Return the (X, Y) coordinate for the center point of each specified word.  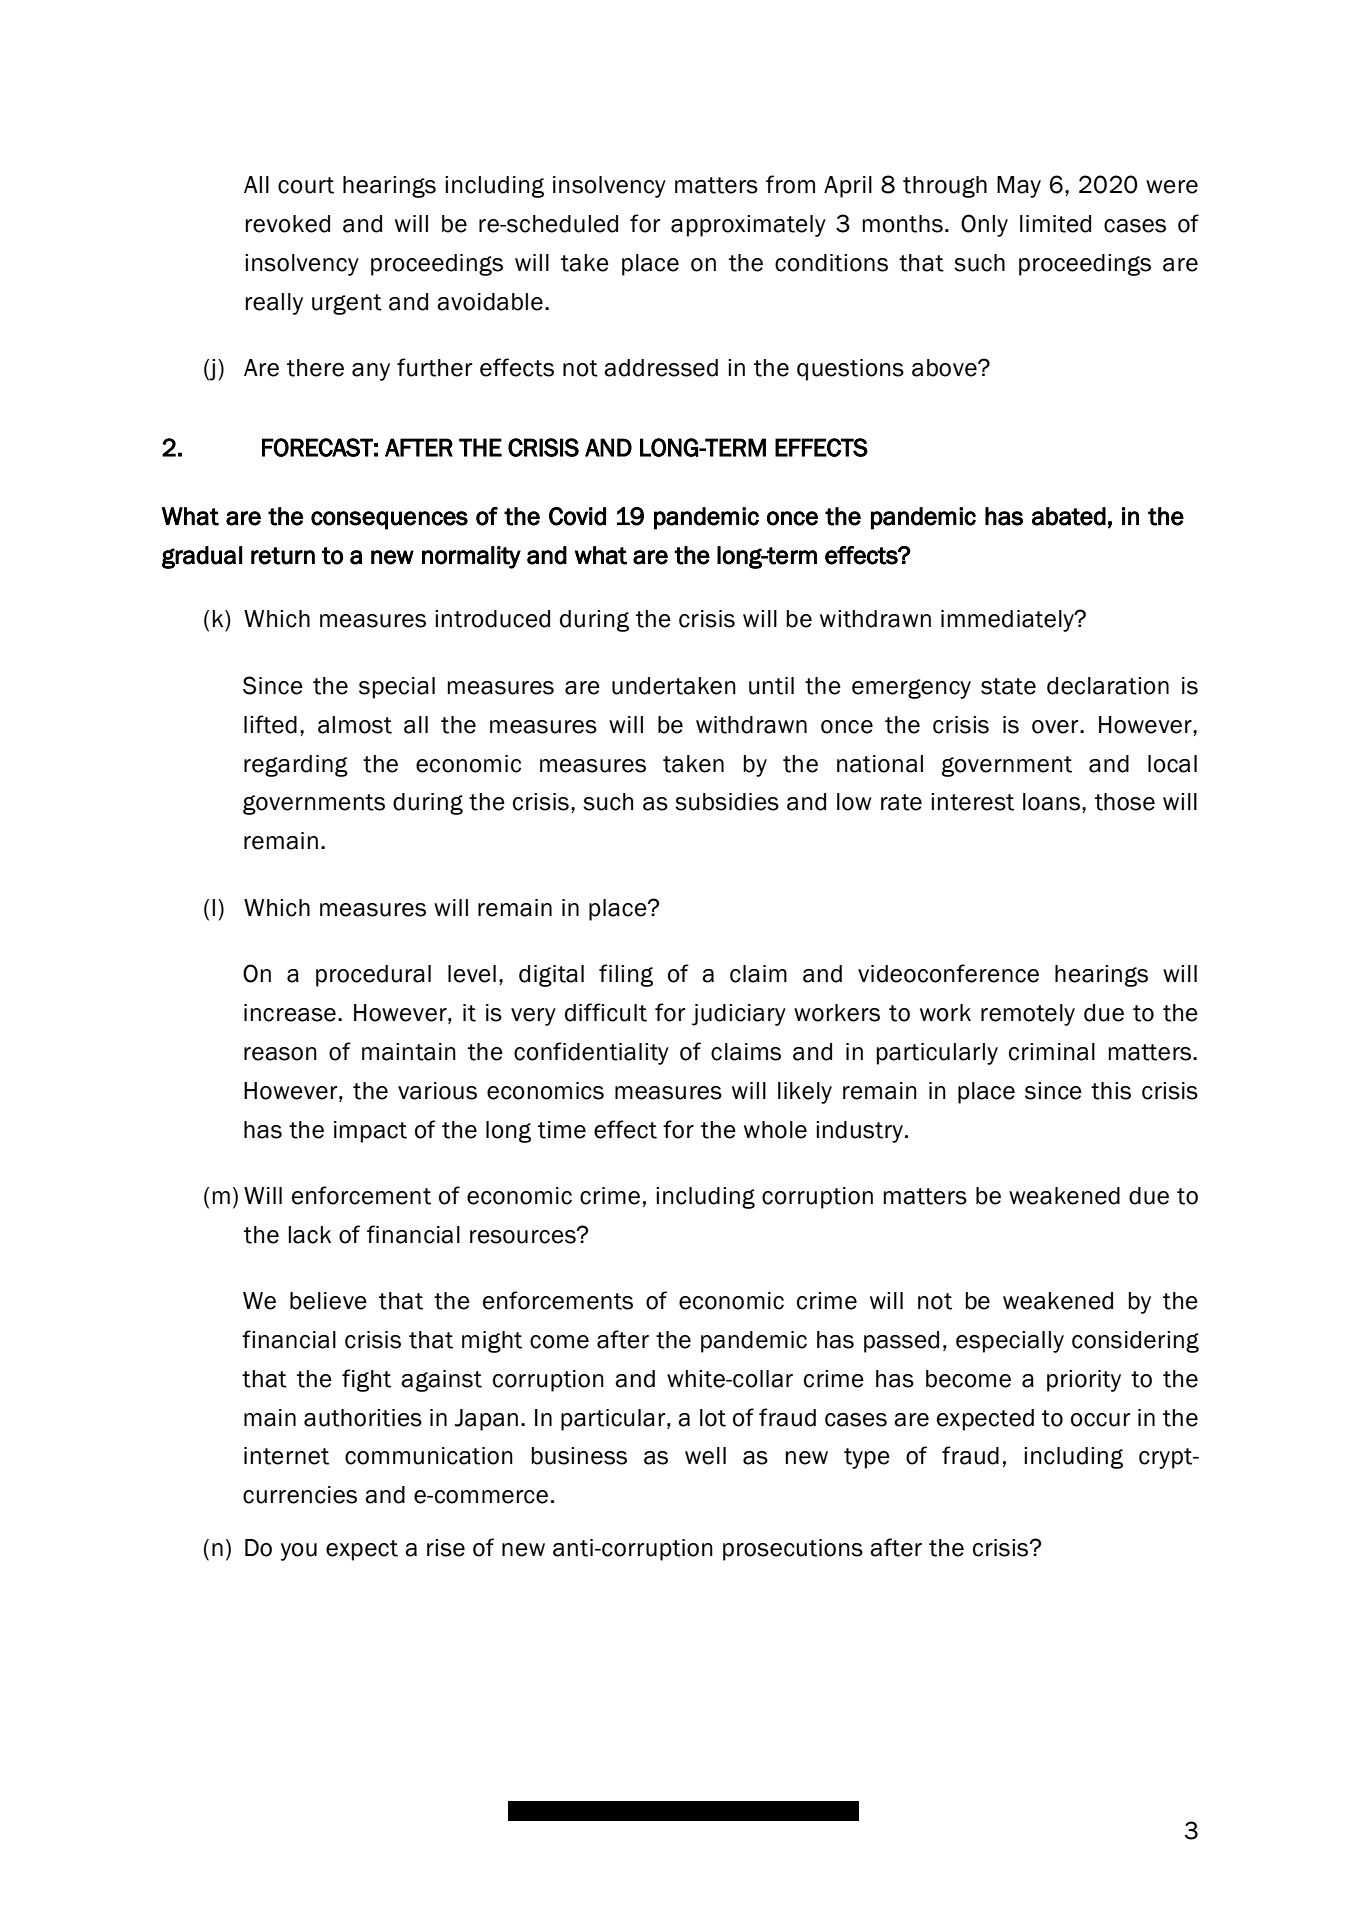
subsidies (727, 802)
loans (1051, 802)
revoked (288, 224)
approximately (748, 226)
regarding (296, 766)
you (299, 1552)
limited (1055, 224)
